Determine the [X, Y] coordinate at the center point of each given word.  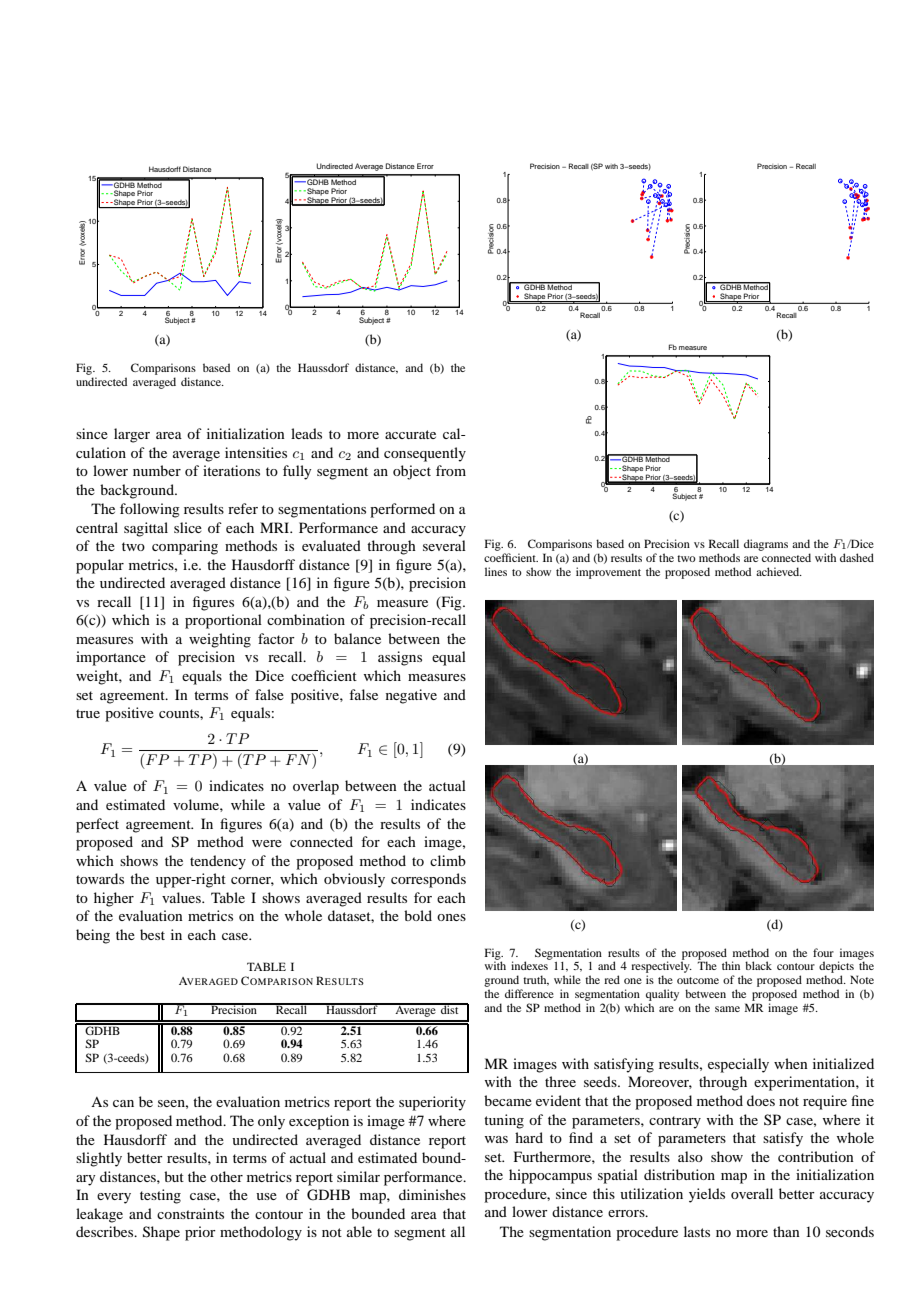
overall [752, 1193]
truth [536, 980]
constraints [190, 1213]
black [758, 965]
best [152, 934]
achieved [779, 571]
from [451, 470]
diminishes [432, 1194]
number [157, 470]
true [88, 713]
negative [411, 696]
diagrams [766, 545]
